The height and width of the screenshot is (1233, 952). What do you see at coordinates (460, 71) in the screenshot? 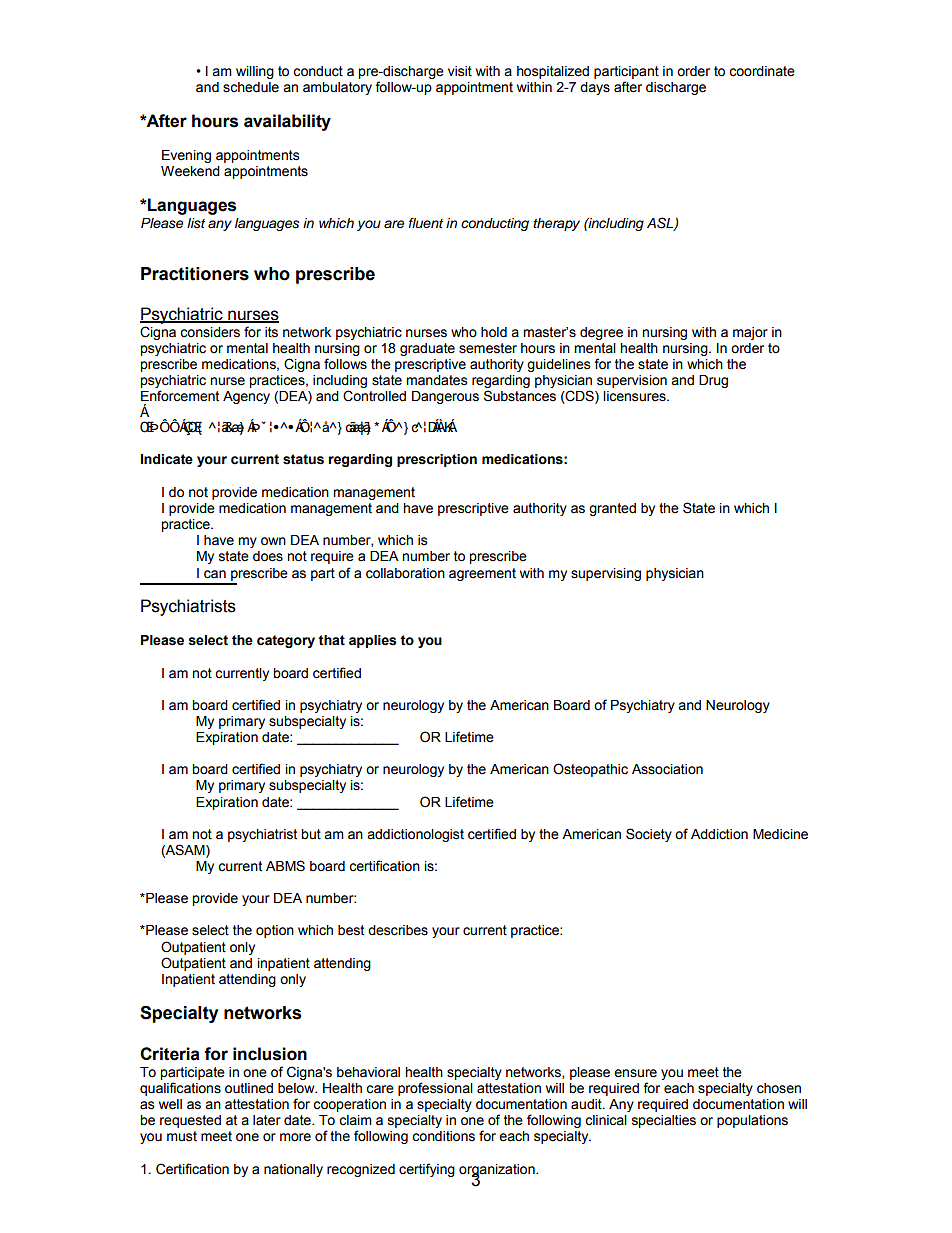
I see `visit` at bounding box center [460, 71].
